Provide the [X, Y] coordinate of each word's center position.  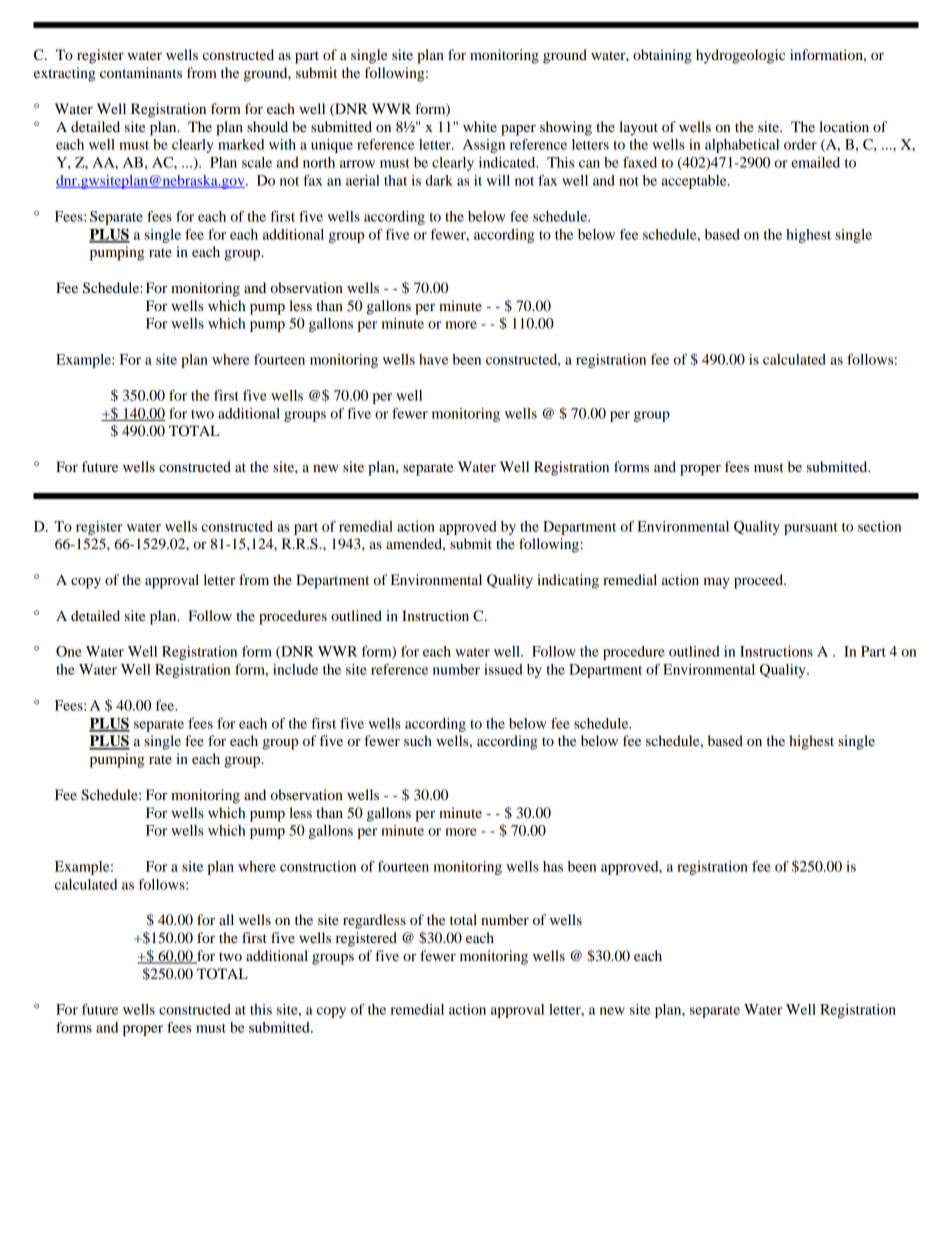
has [553, 866]
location [844, 126]
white [480, 126]
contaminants [141, 72]
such [418, 740]
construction [318, 866]
